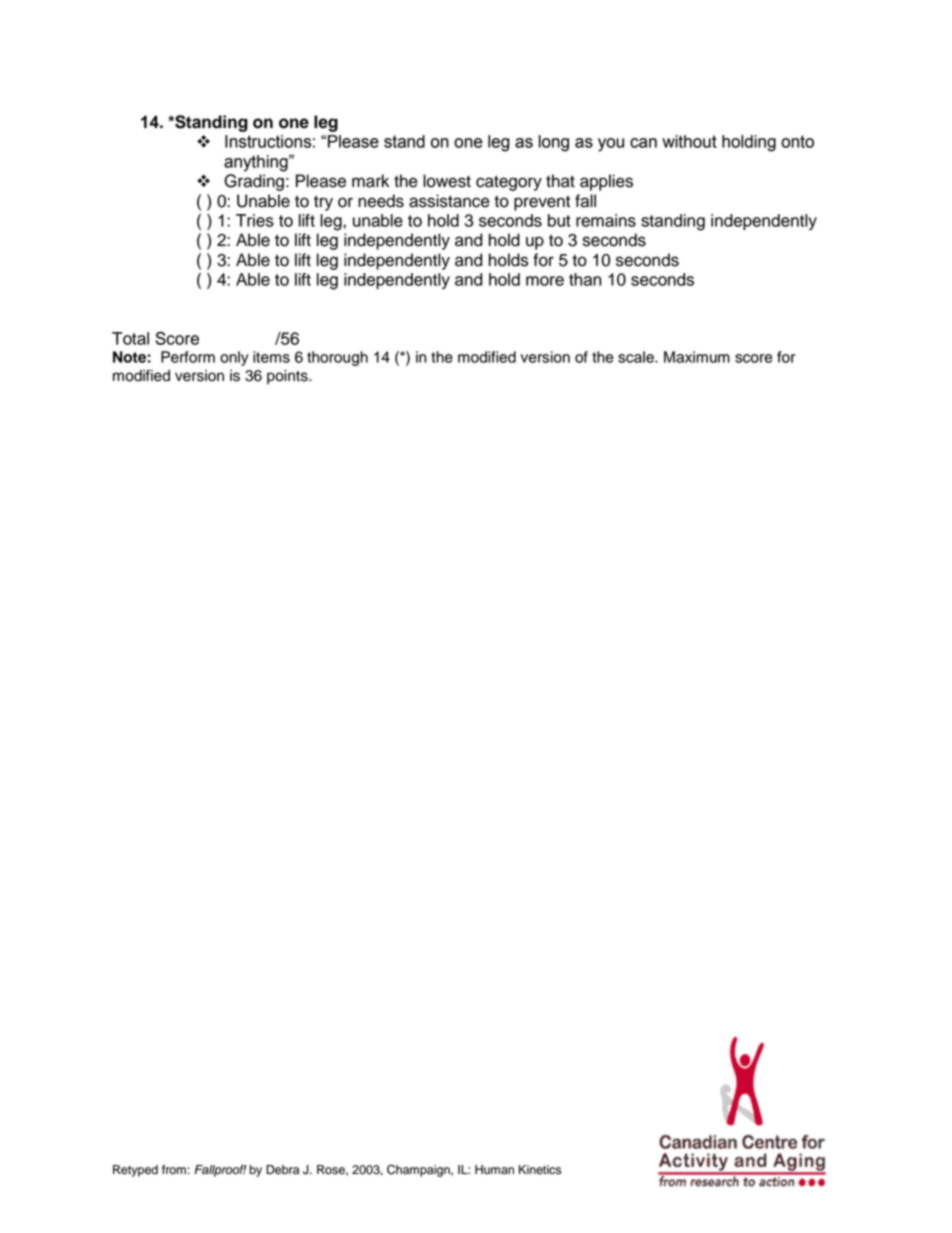 This image has height=1233, width=952. What do you see at coordinates (288, 377) in the image?
I see `points` at bounding box center [288, 377].
